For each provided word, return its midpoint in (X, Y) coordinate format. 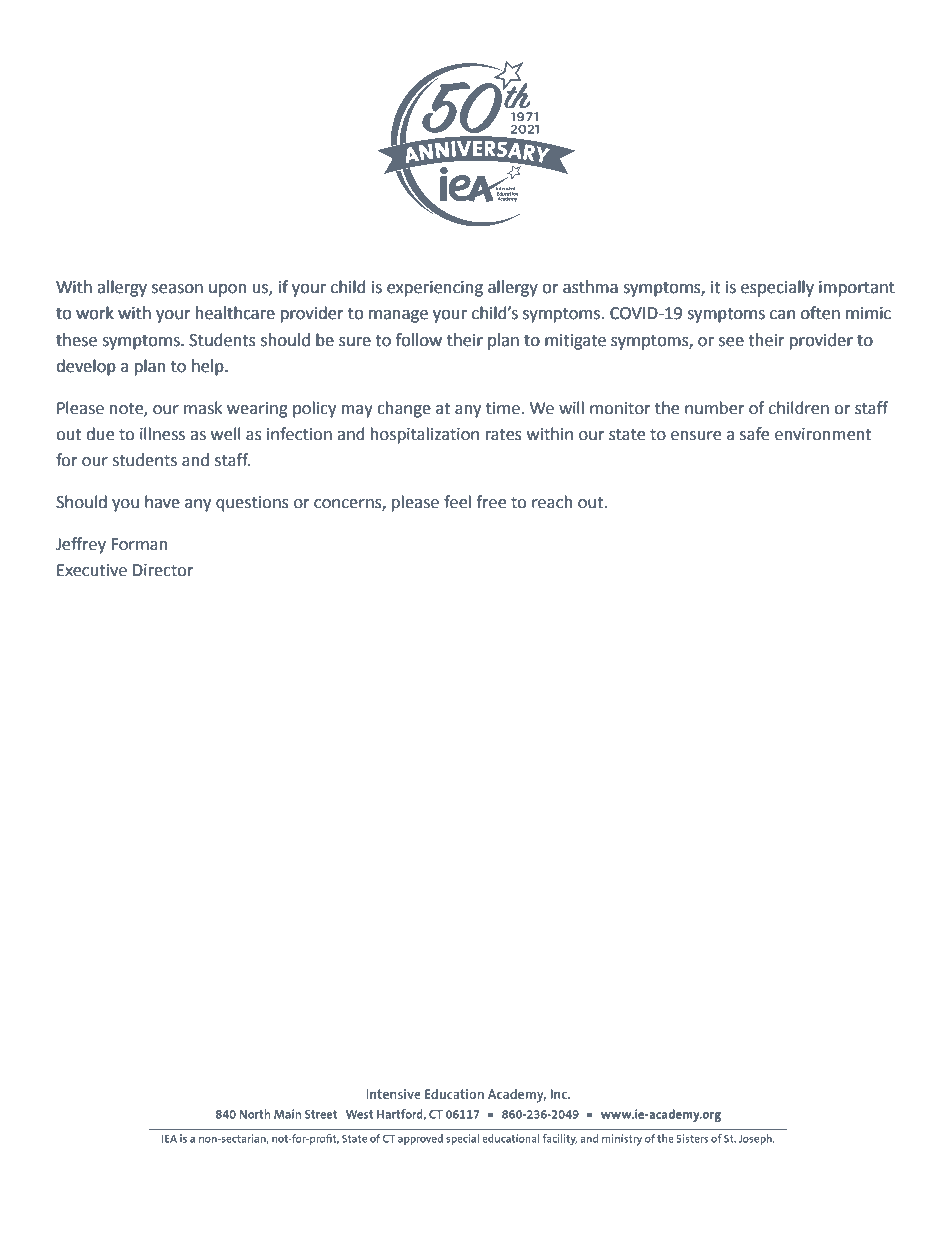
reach (552, 502)
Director (163, 570)
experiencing (435, 289)
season (177, 289)
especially (777, 288)
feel (457, 502)
